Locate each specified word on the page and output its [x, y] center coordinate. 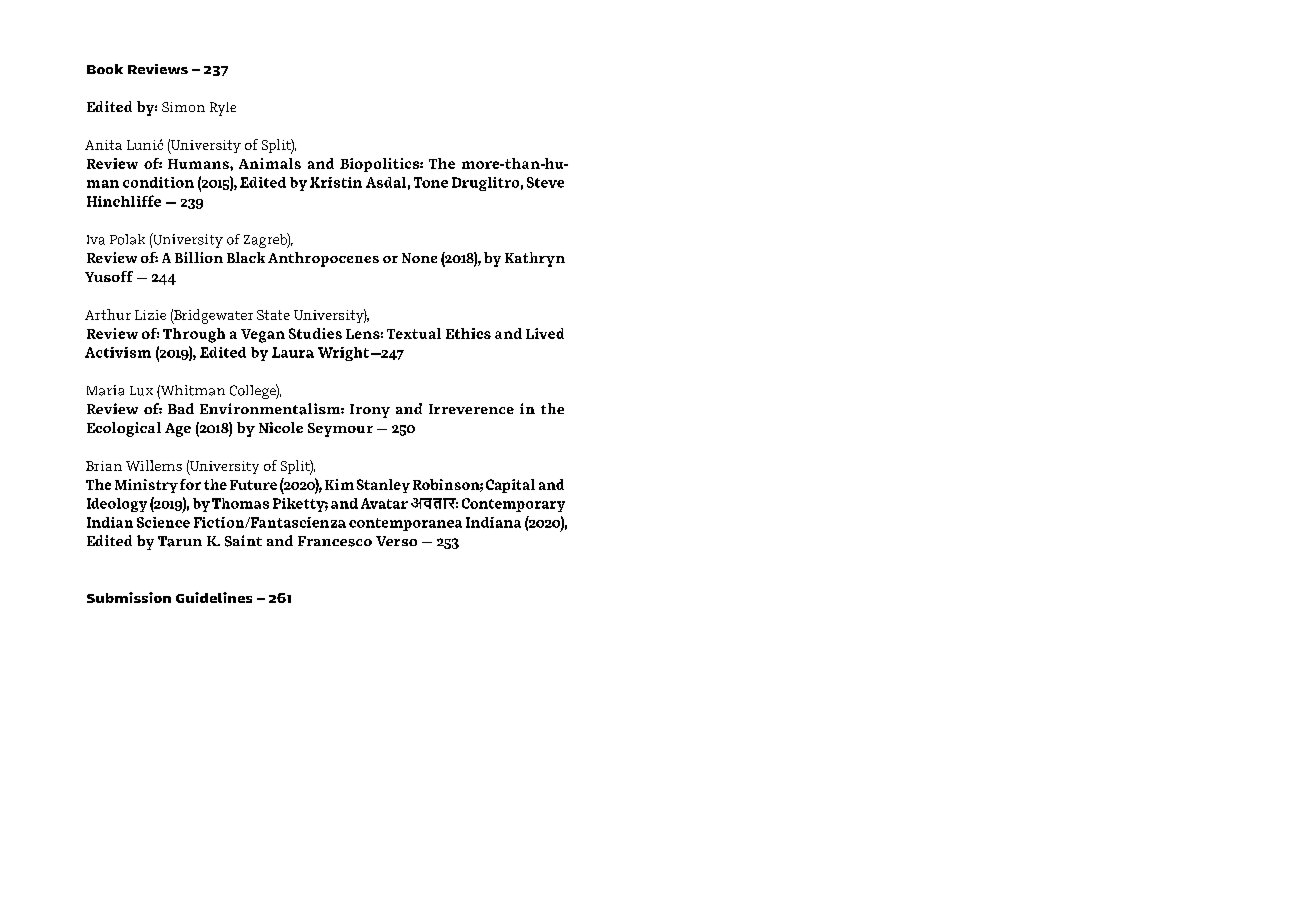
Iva [96, 240]
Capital [510, 486]
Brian [104, 466]
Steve [545, 182]
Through [194, 335]
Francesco [335, 541]
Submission [129, 597]
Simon [183, 107]
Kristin [336, 182]
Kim [339, 484]
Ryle [223, 109]
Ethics [468, 333]
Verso [396, 541]
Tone [431, 182]
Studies [315, 333]
